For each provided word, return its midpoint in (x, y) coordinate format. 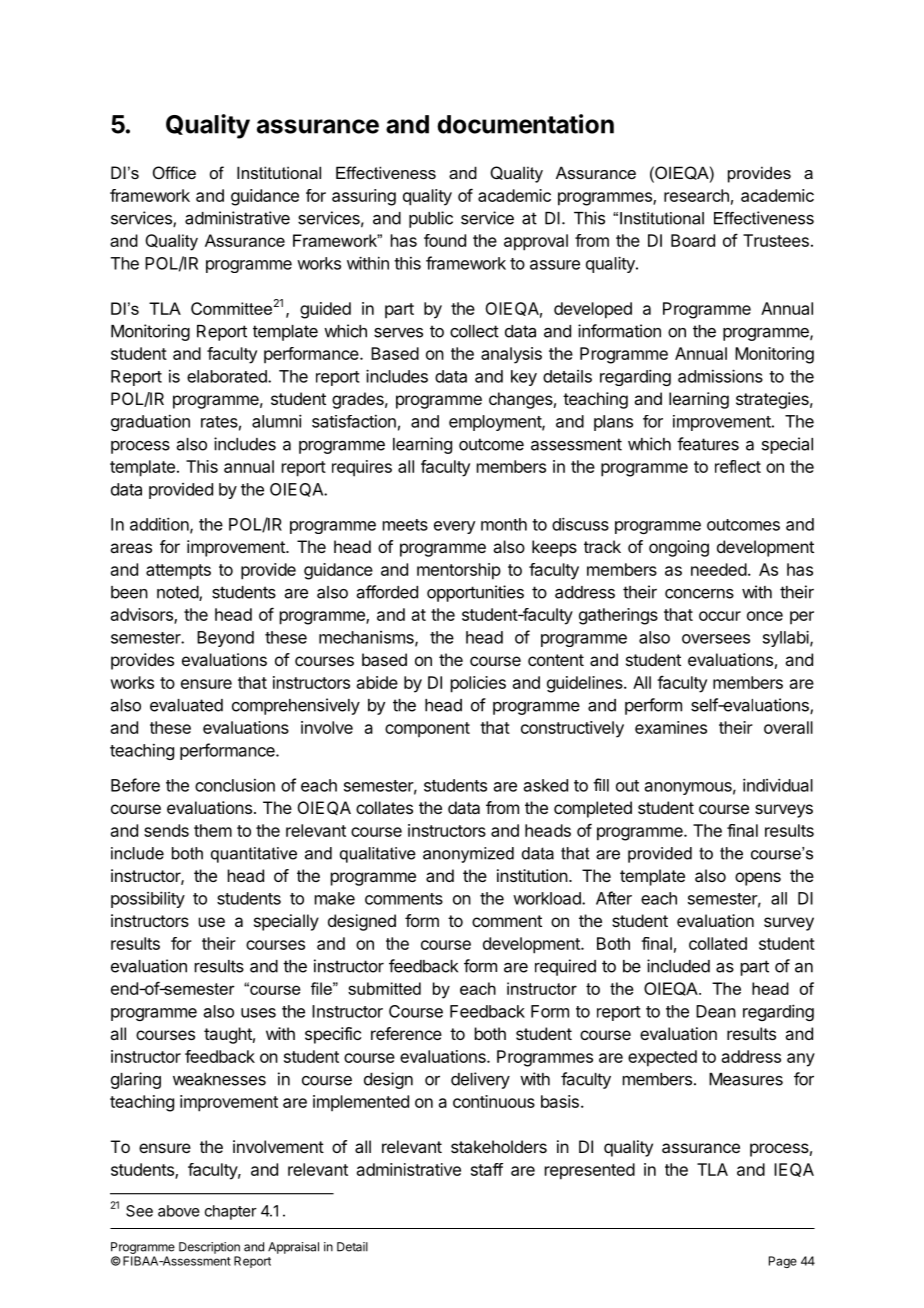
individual (778, 785)
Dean (716, 1011)
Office (174, 172)
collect (474, 331)
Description (209, 1248)
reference (406, 1033)
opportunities (475, 593)
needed (719, 569)
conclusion (235, 785)
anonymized (468, 855)
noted (178, 593)
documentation (525, 124)
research (696, 195)
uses (258, 1013)
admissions (720, 376)
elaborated (228, 376)
